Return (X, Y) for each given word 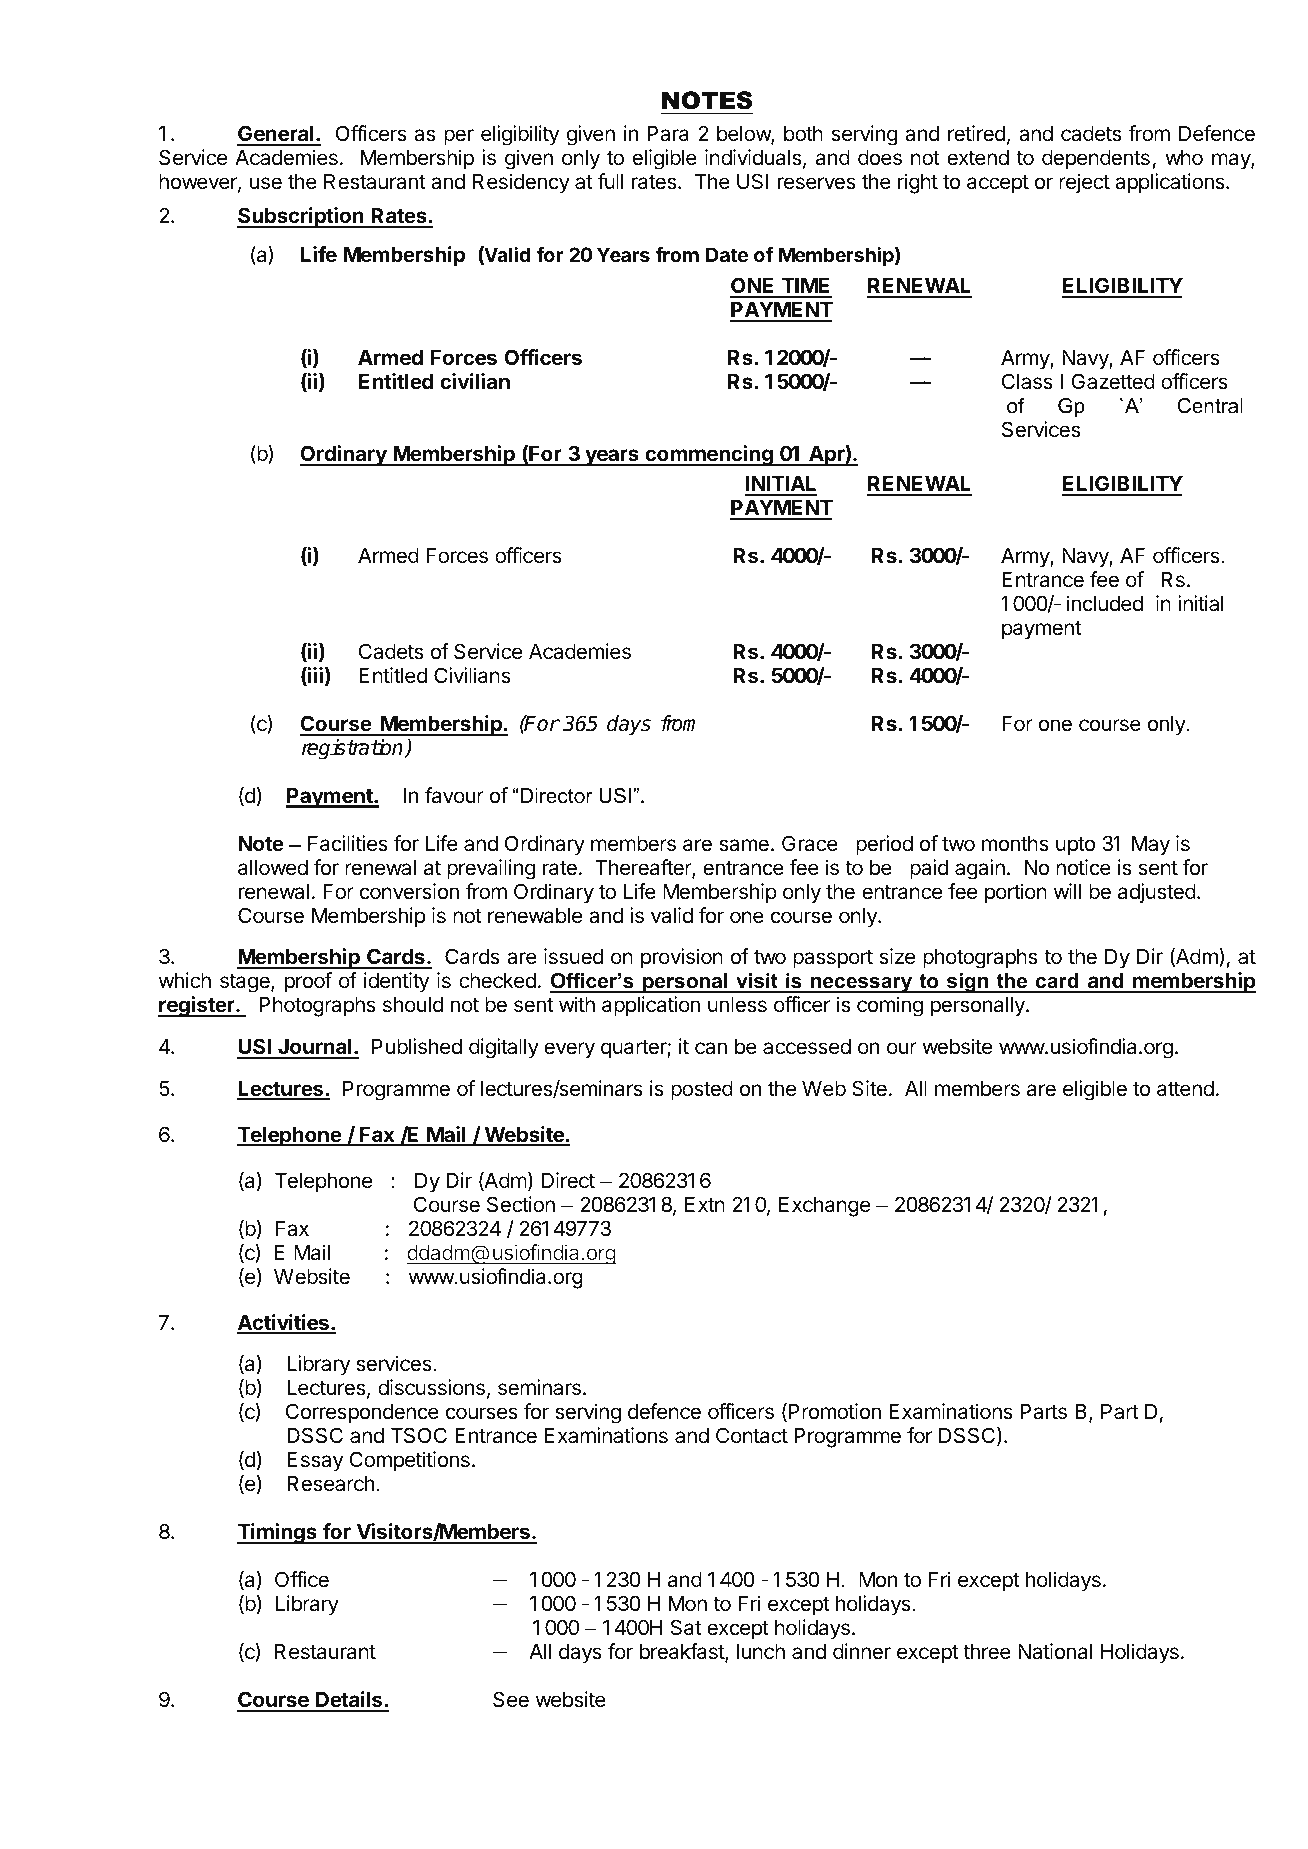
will (1067, 891)
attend (1185, 1089)
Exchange (824, 1207)
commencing (709, 455)
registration (354, 749)
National (1055, 1651)
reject (1084, 183)
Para (668, 134)
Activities (284, 1323)
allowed (273, 868)
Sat (686, 1627)
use (266, 183)
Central (1210, 406)
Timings (278, 1533)
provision (682, 958)
